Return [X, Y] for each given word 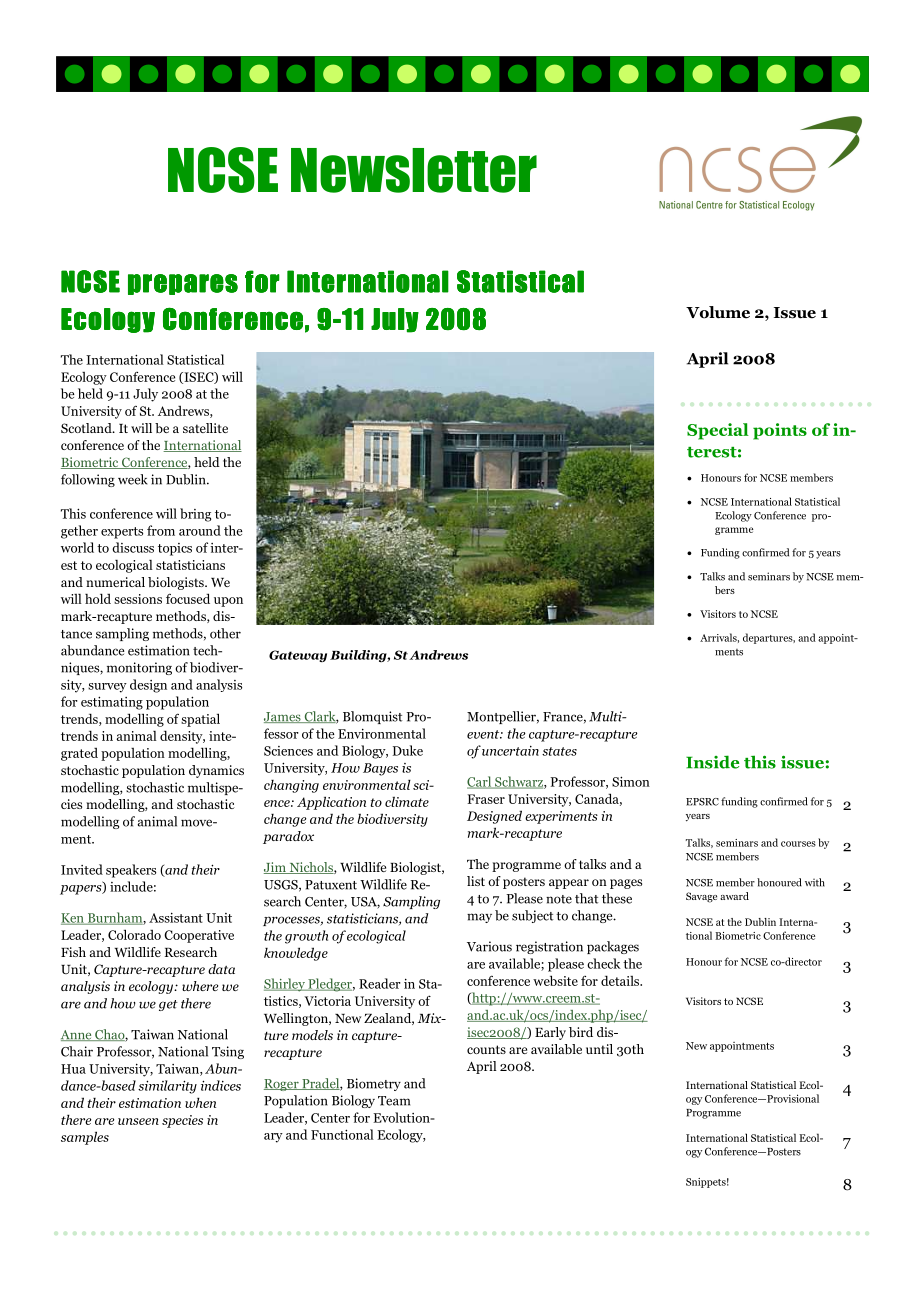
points [780, 431]
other [225, 633]
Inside [712, 762]
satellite [205, 428]
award [734, 896]
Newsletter [414, 170]
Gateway [298, 656]
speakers [131, 871]
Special [718, 431]
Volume [718, 312]
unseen [138, 1121]
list [476, 881]
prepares [183, 284]
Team [394, 1101]
